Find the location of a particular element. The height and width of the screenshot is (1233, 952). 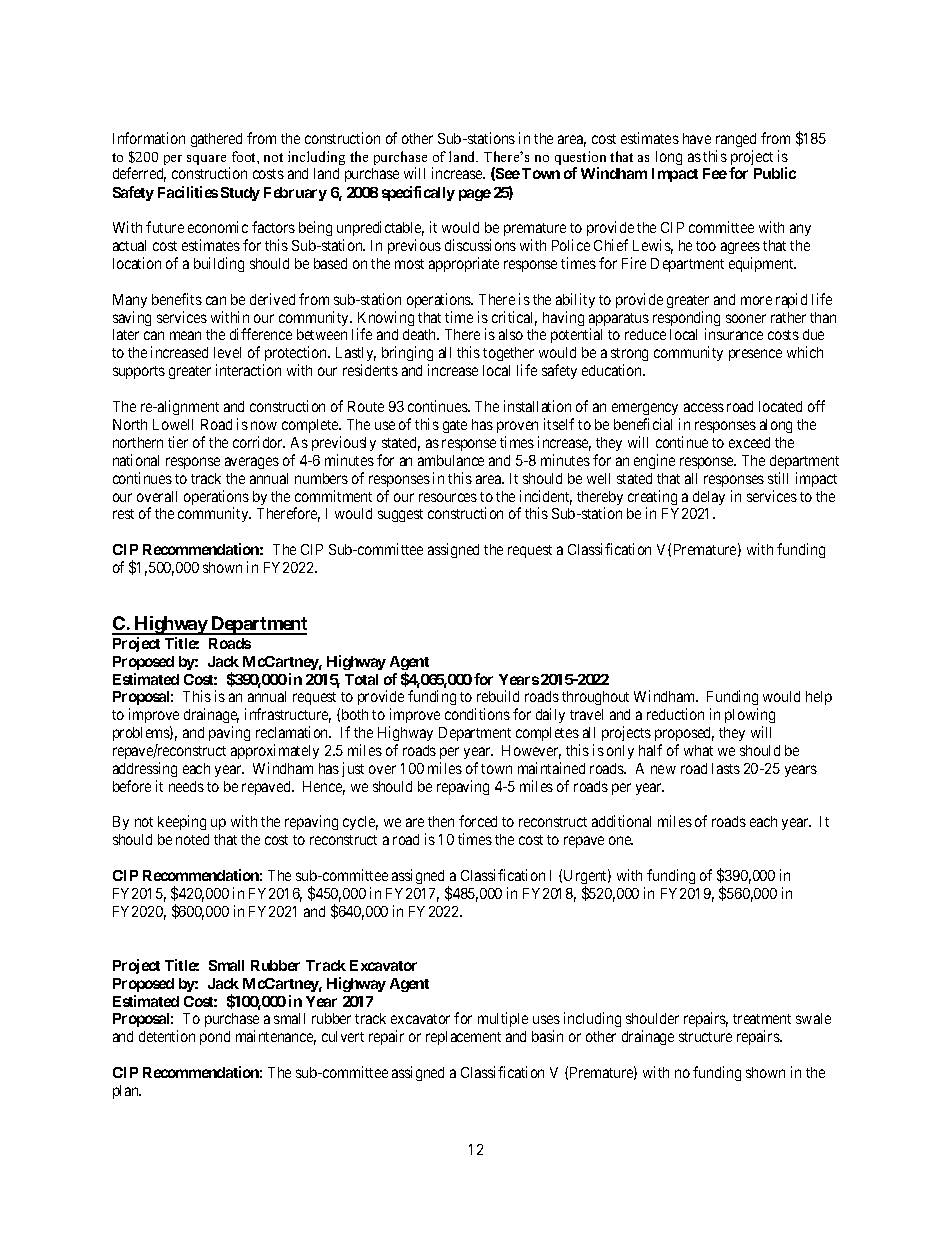

rest is located at coordinates (123, 514).
